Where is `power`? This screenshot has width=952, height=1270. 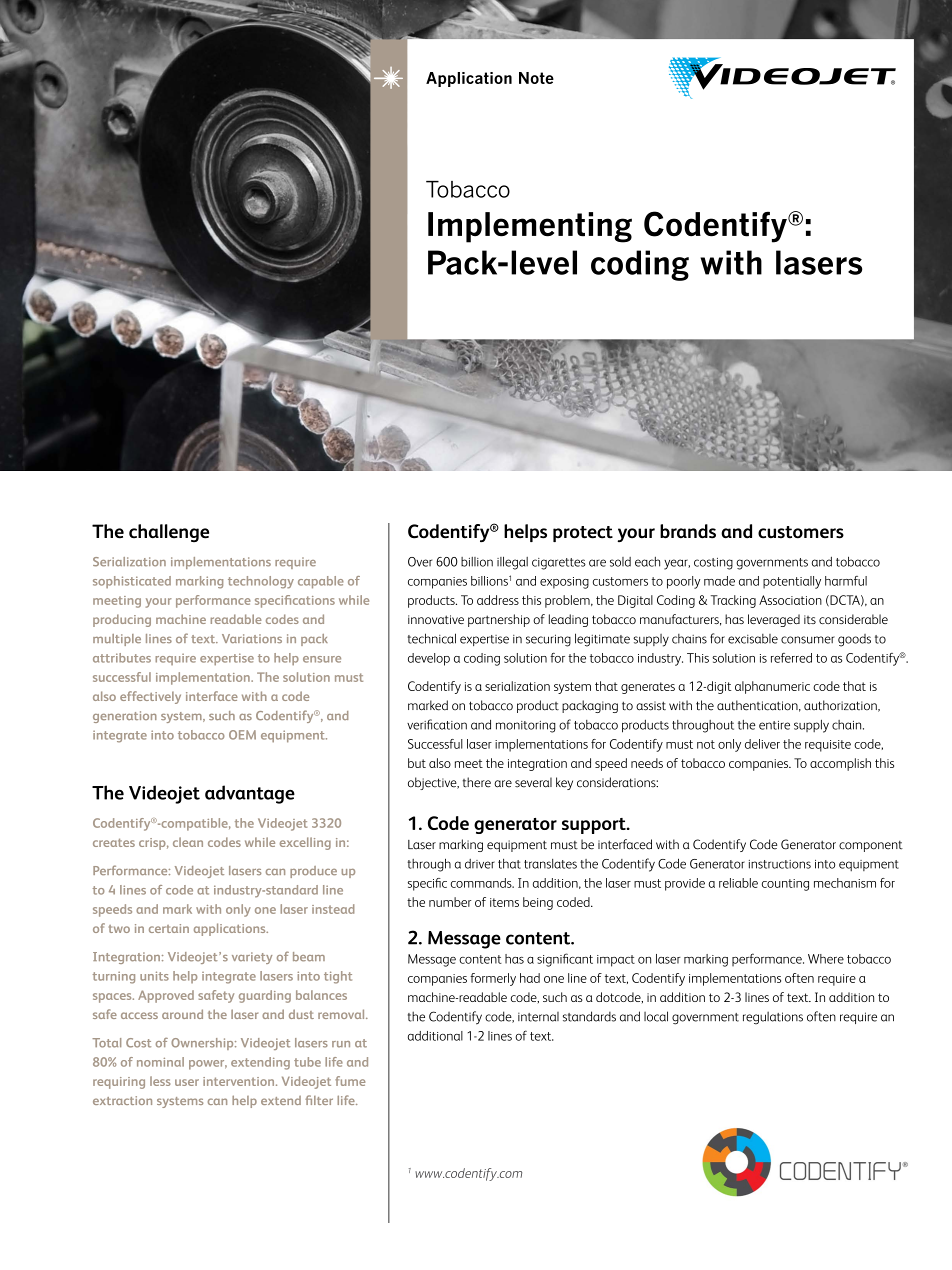 power is located at coordinates (208, 1065).
